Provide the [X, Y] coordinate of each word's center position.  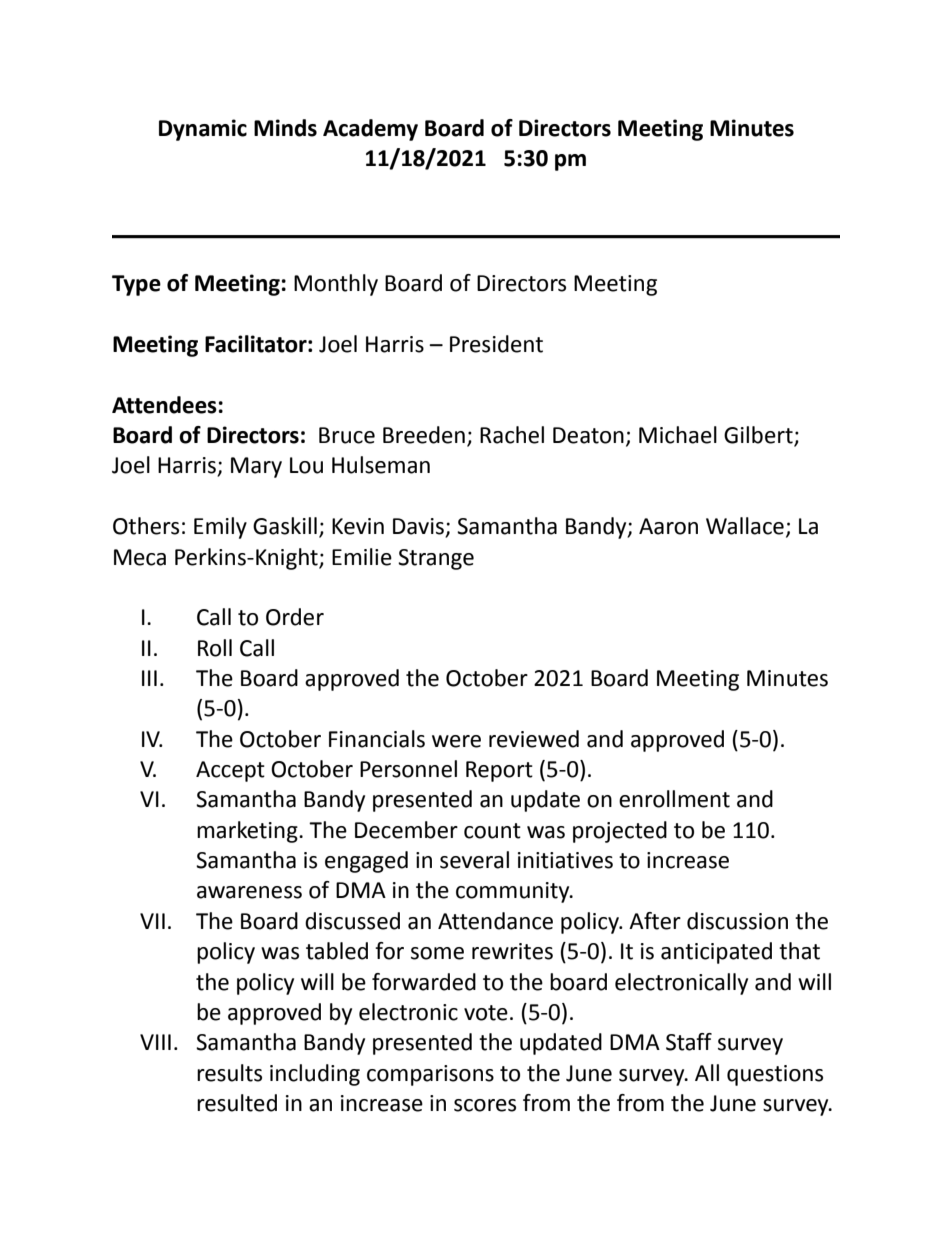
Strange [436, 559]
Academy [370, 130]
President [496, 344]
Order [295, 617]
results [229, 1073]
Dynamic [203, 130]
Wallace [745, 526]
